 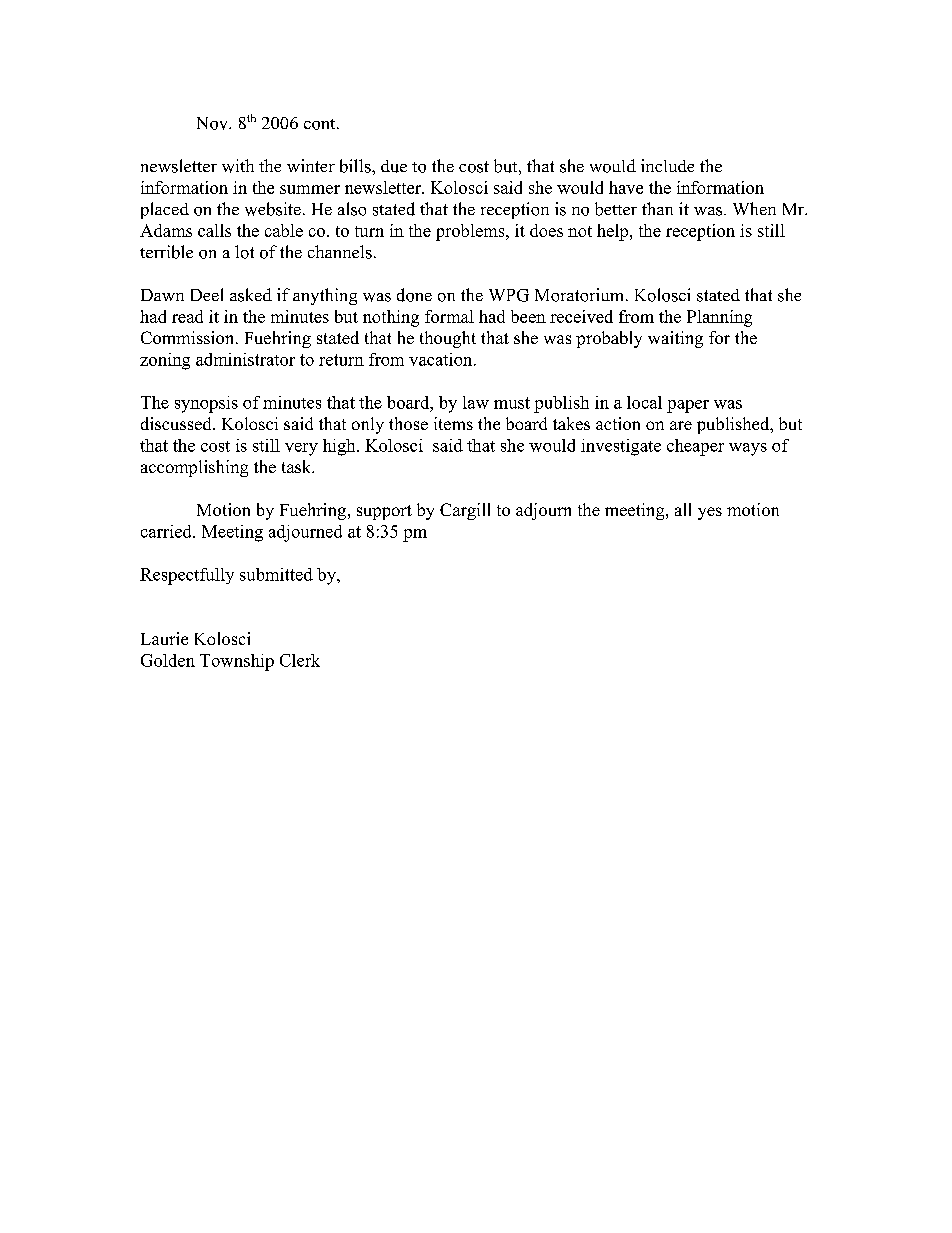 I want to click on yes, so click(x=710, y=513).
